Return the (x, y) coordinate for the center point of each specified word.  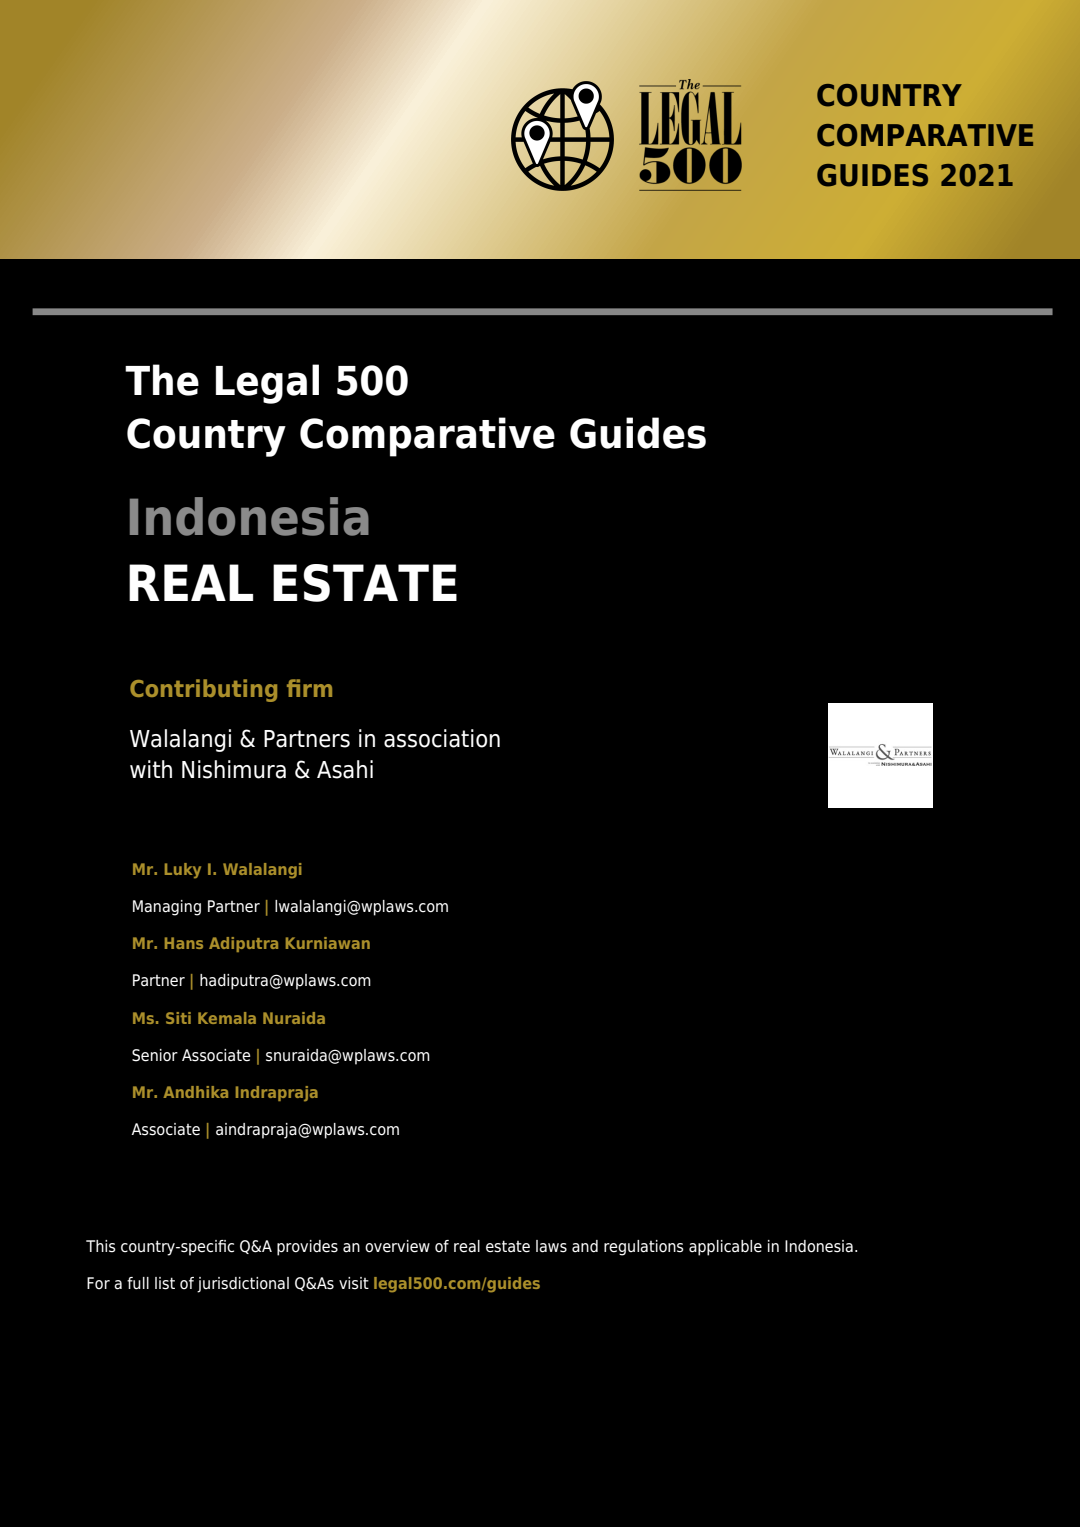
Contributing (203, 690)
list (165, 1283)
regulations (644, 1248)
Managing (167, 908)
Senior (155, 1055)
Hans (184, 943)
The (162, 380)
